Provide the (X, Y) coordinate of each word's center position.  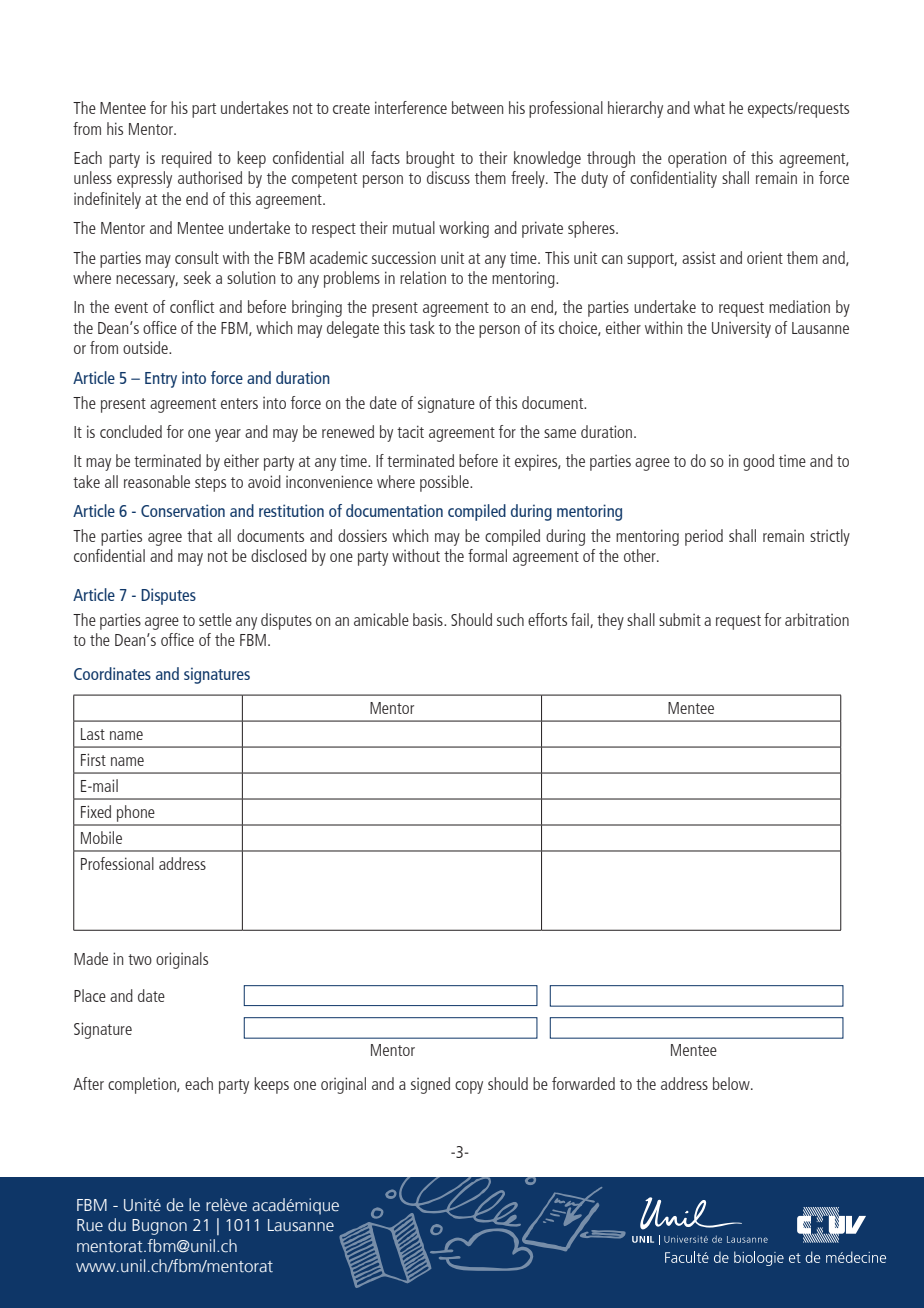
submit (680, 619)
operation (697, 159)
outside (146, 347)
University (741, 330)
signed (430, 1085)
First (93, 759)
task (422, 327)
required (187, 159)
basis (429, 619)
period (704, 537)
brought (430, 159)
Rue (90, 1225)
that (199, 535)
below (732, 1083)
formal (487, 555)
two (140, 959)
